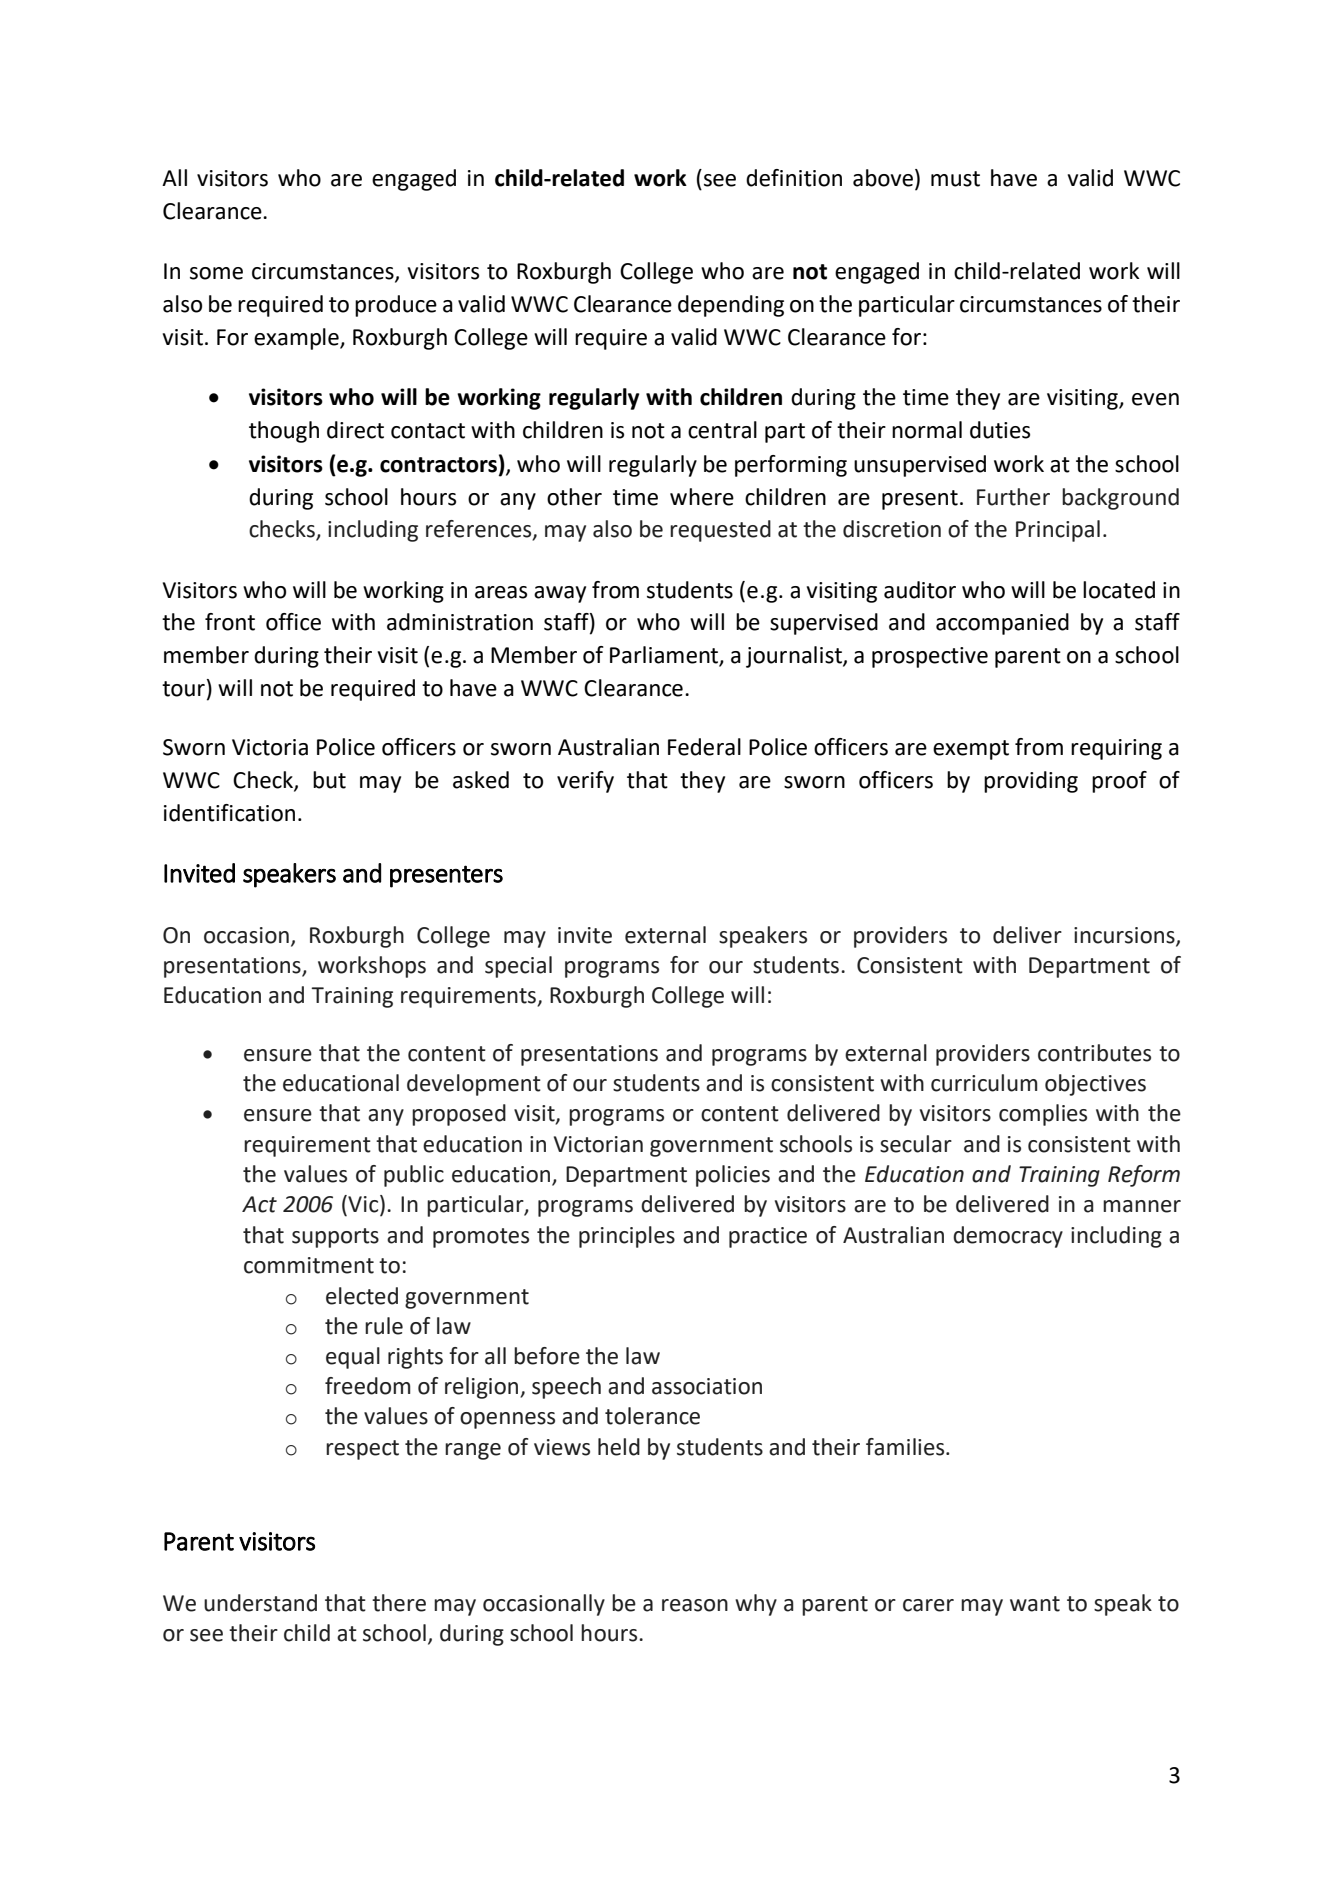 The image size is (1343, 1900). I want to click on Principal, so click(1058, 531).
